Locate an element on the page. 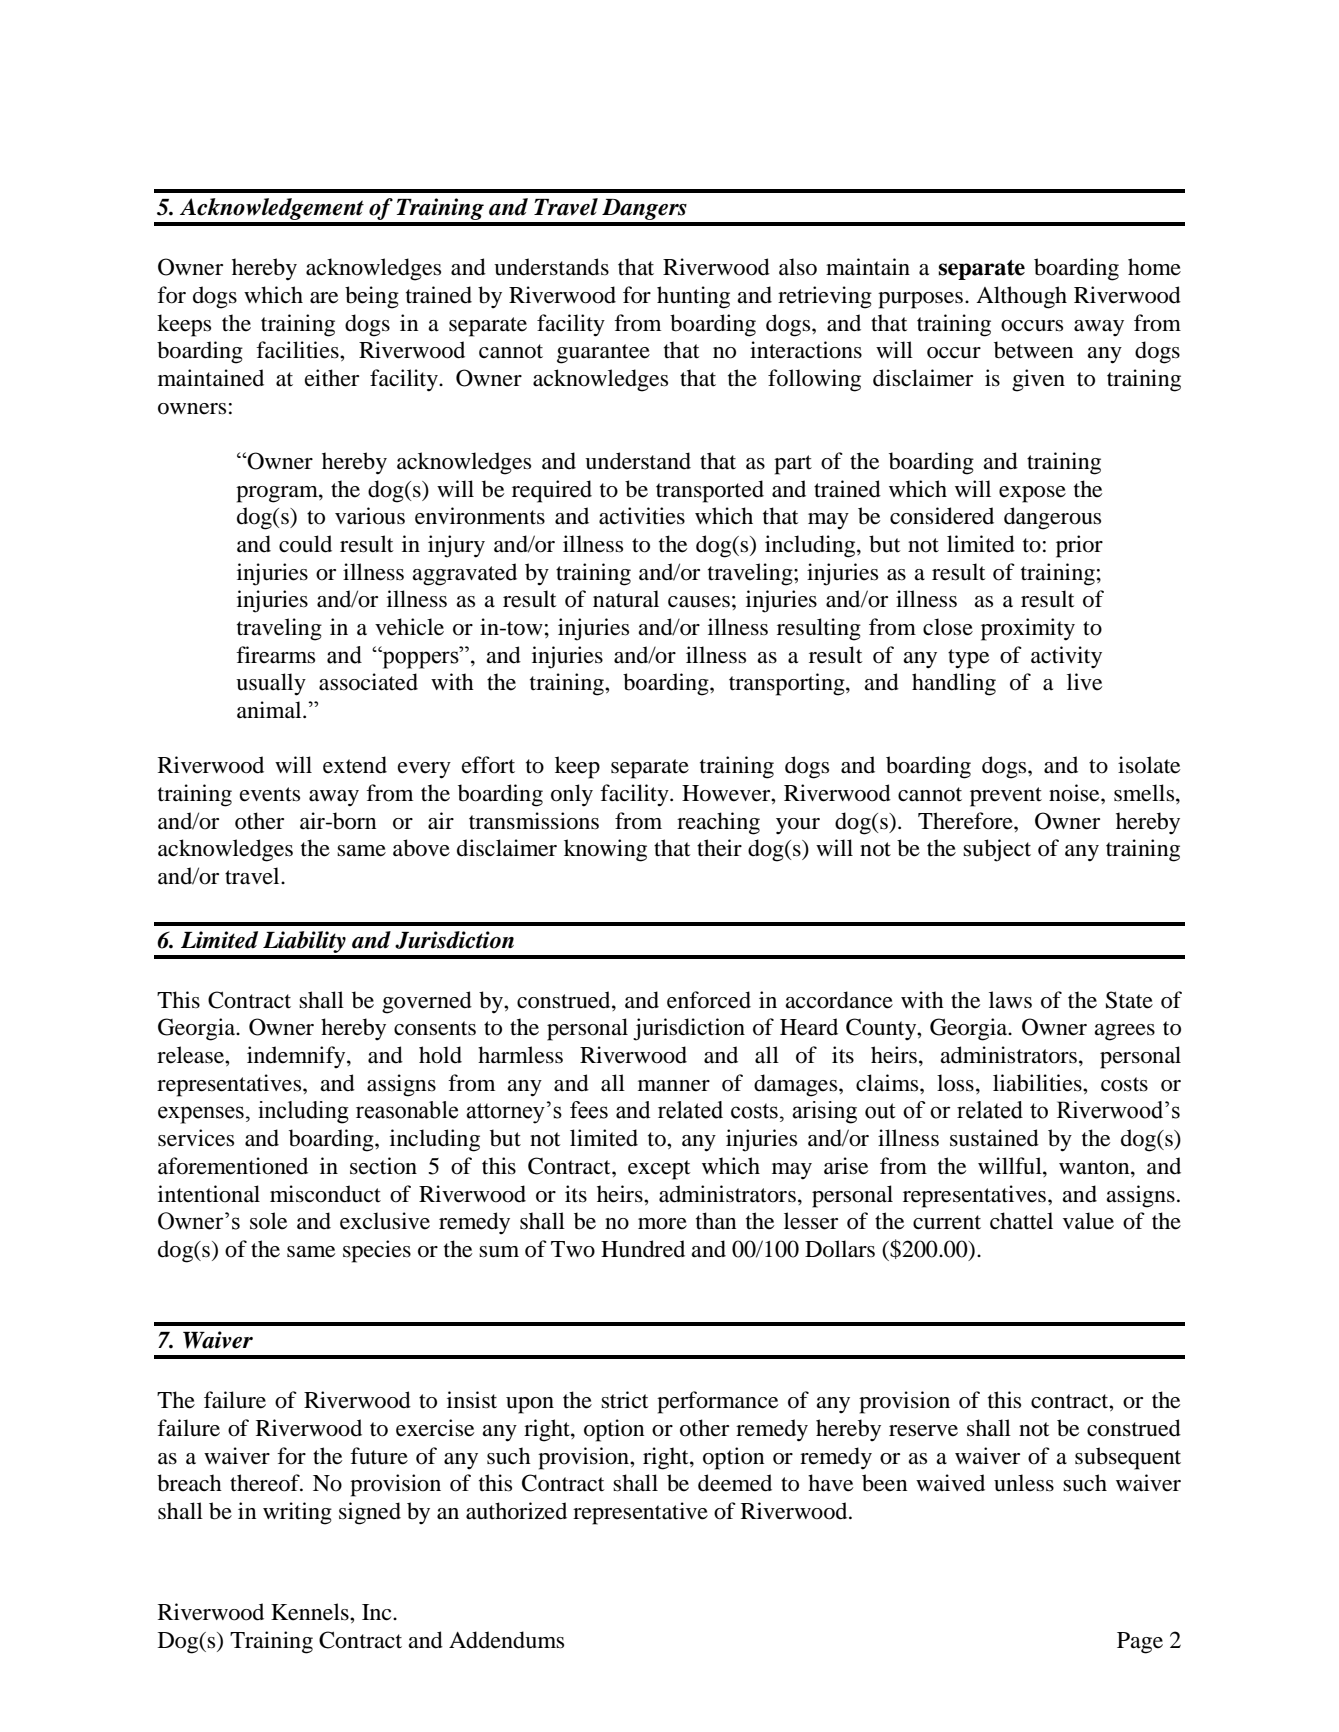 Image resolution: width=1339 pixels, height=1732 pixels. firearms is located at coordinates (275, 655).
